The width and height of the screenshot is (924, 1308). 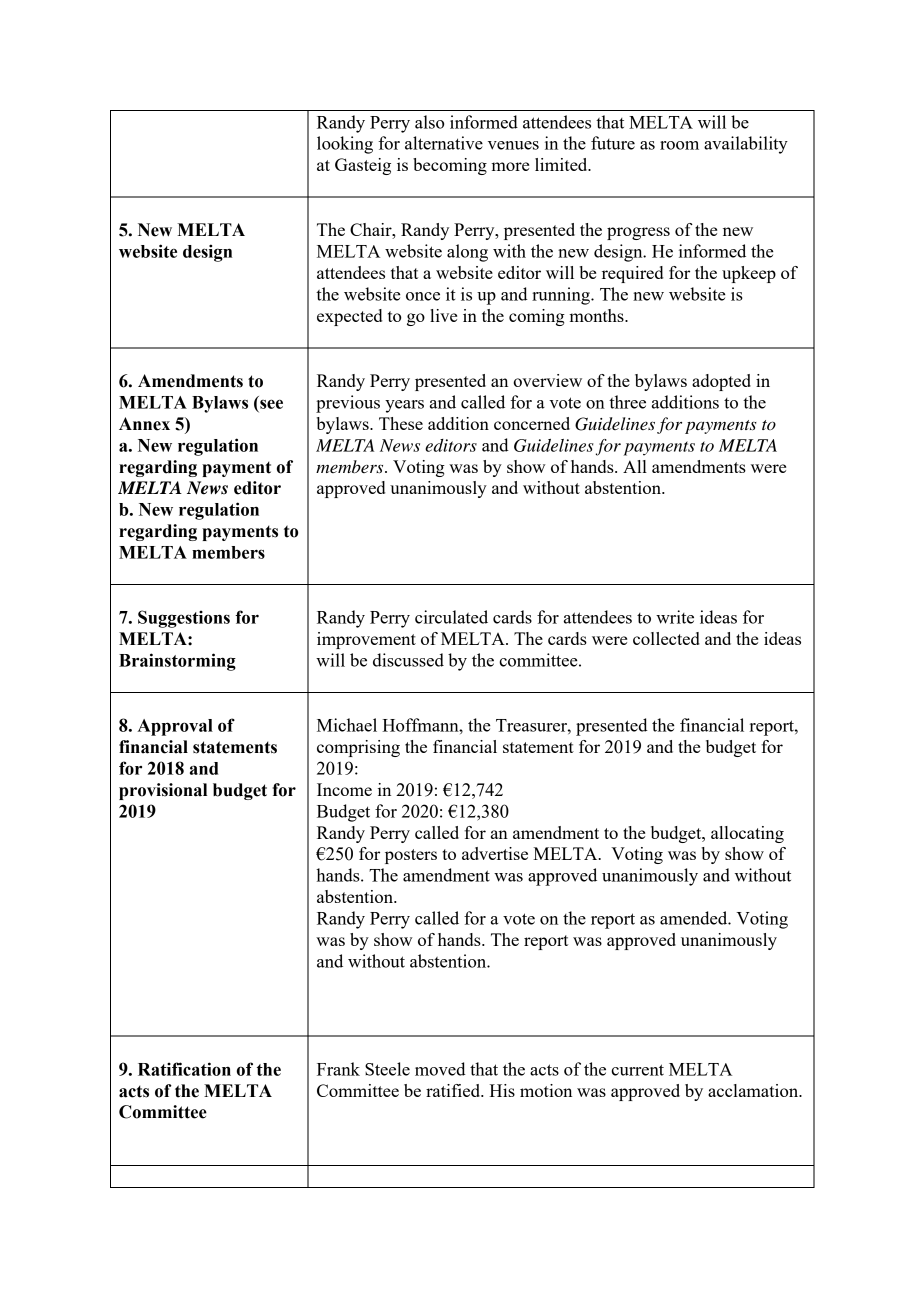 What do you see at coordinates (451, 617) in the screenshot?
I see `circulated` at bounding box center [451, 617].
